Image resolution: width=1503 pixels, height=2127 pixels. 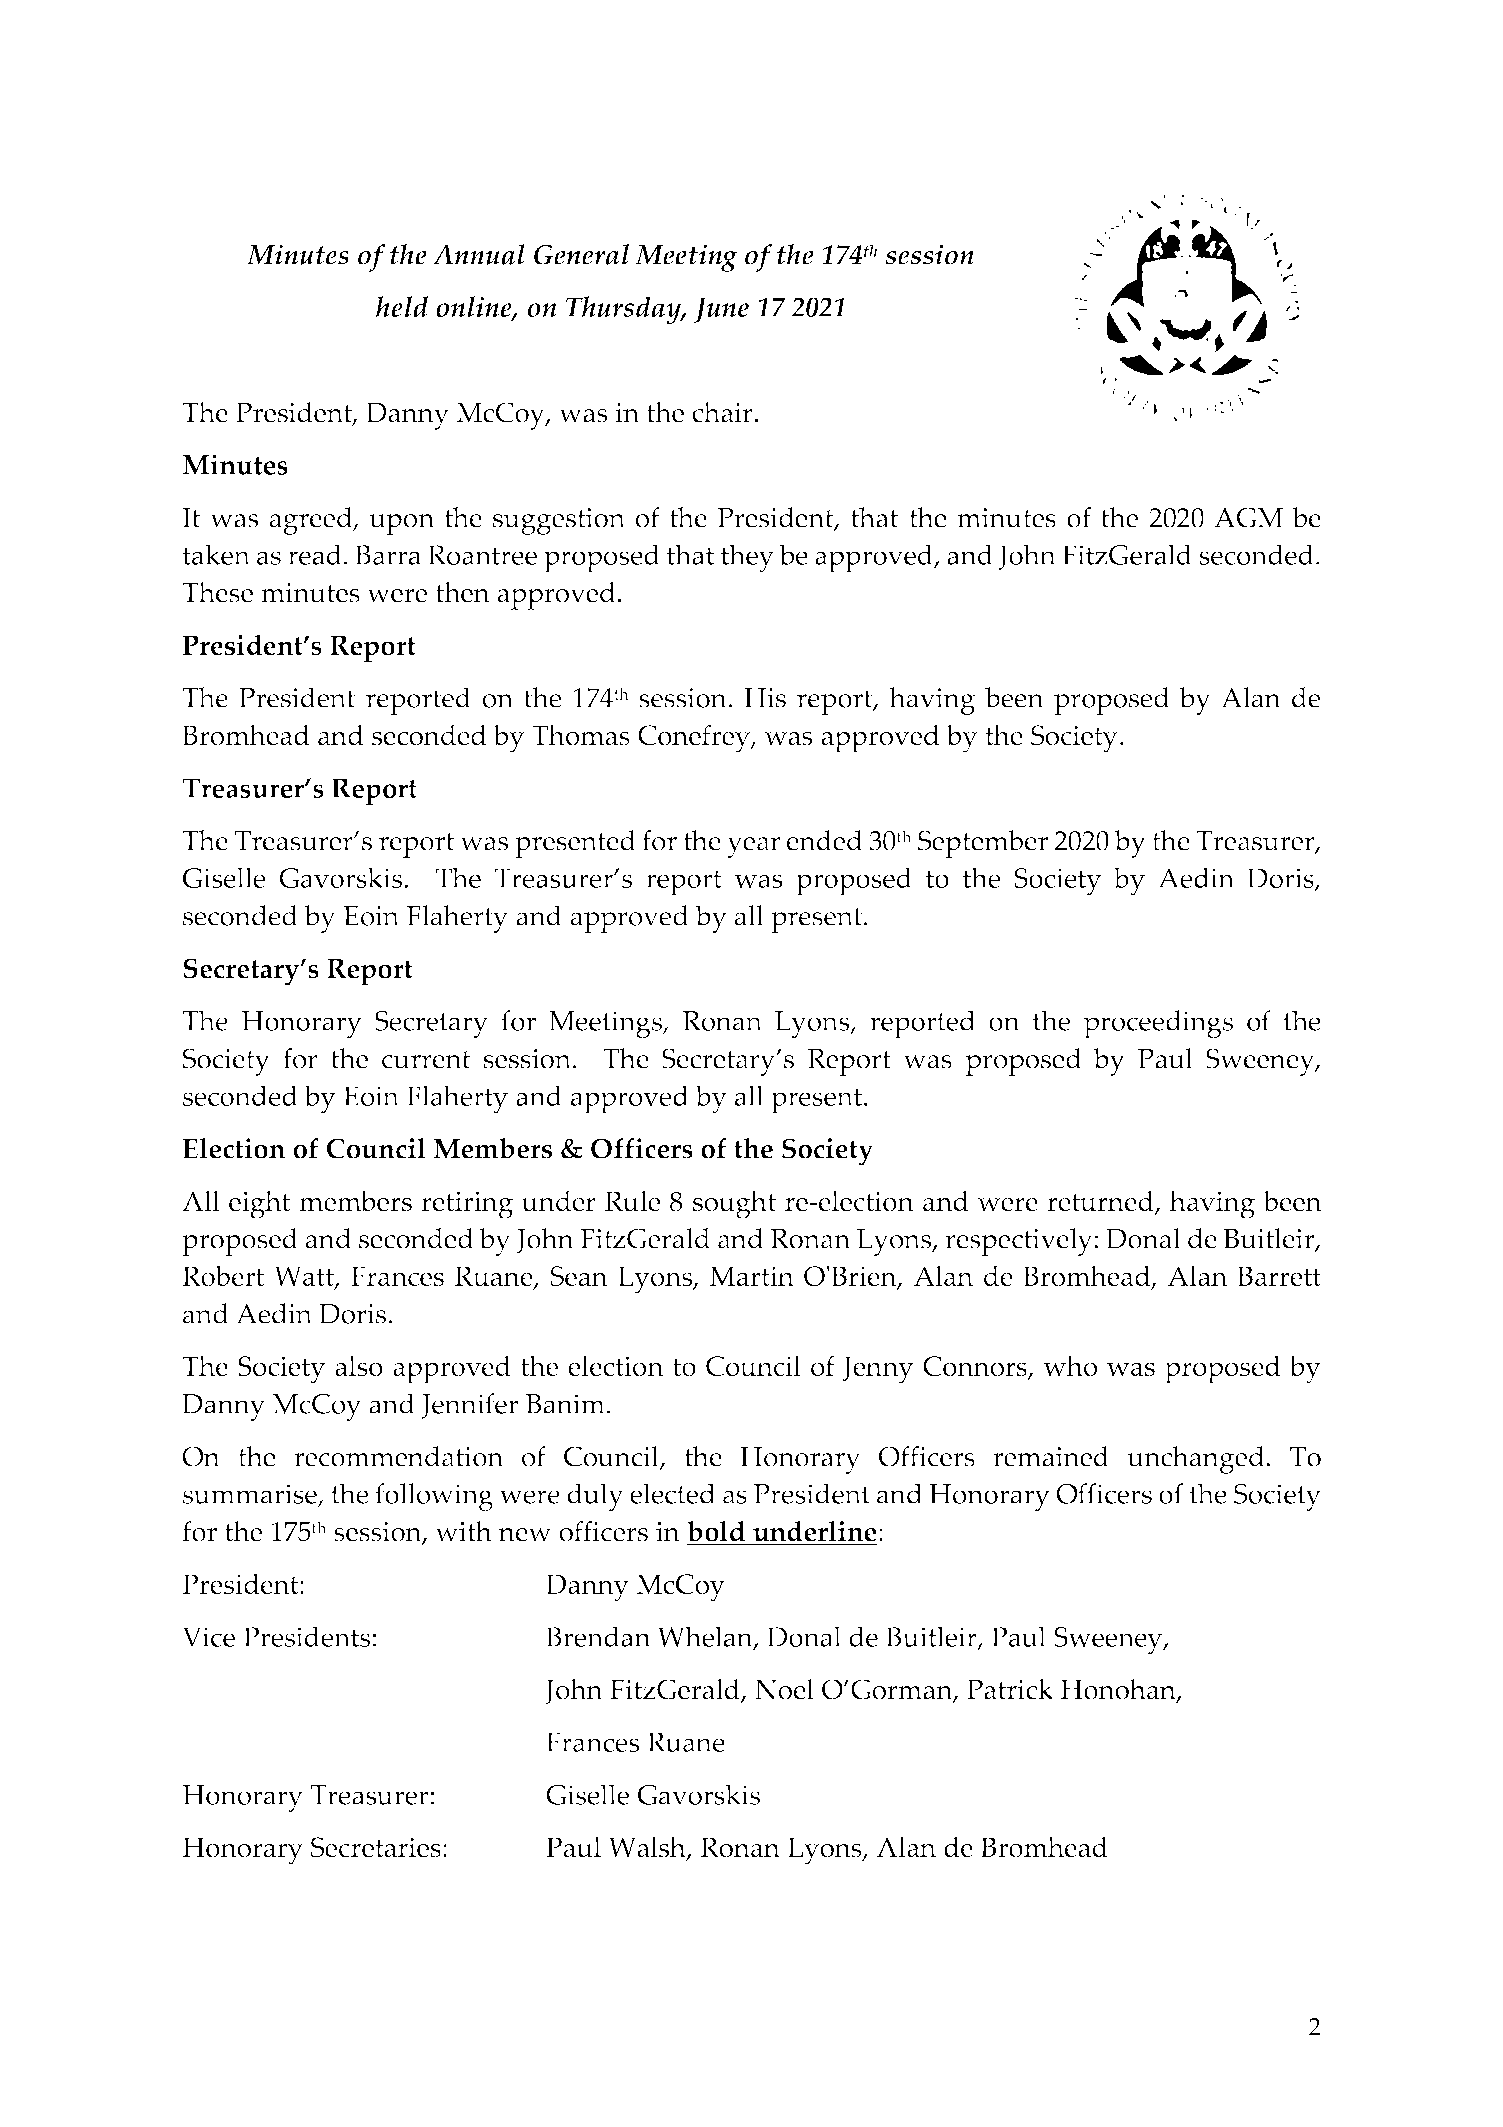 I want to click on sought, so click(x=734, y=1204).
